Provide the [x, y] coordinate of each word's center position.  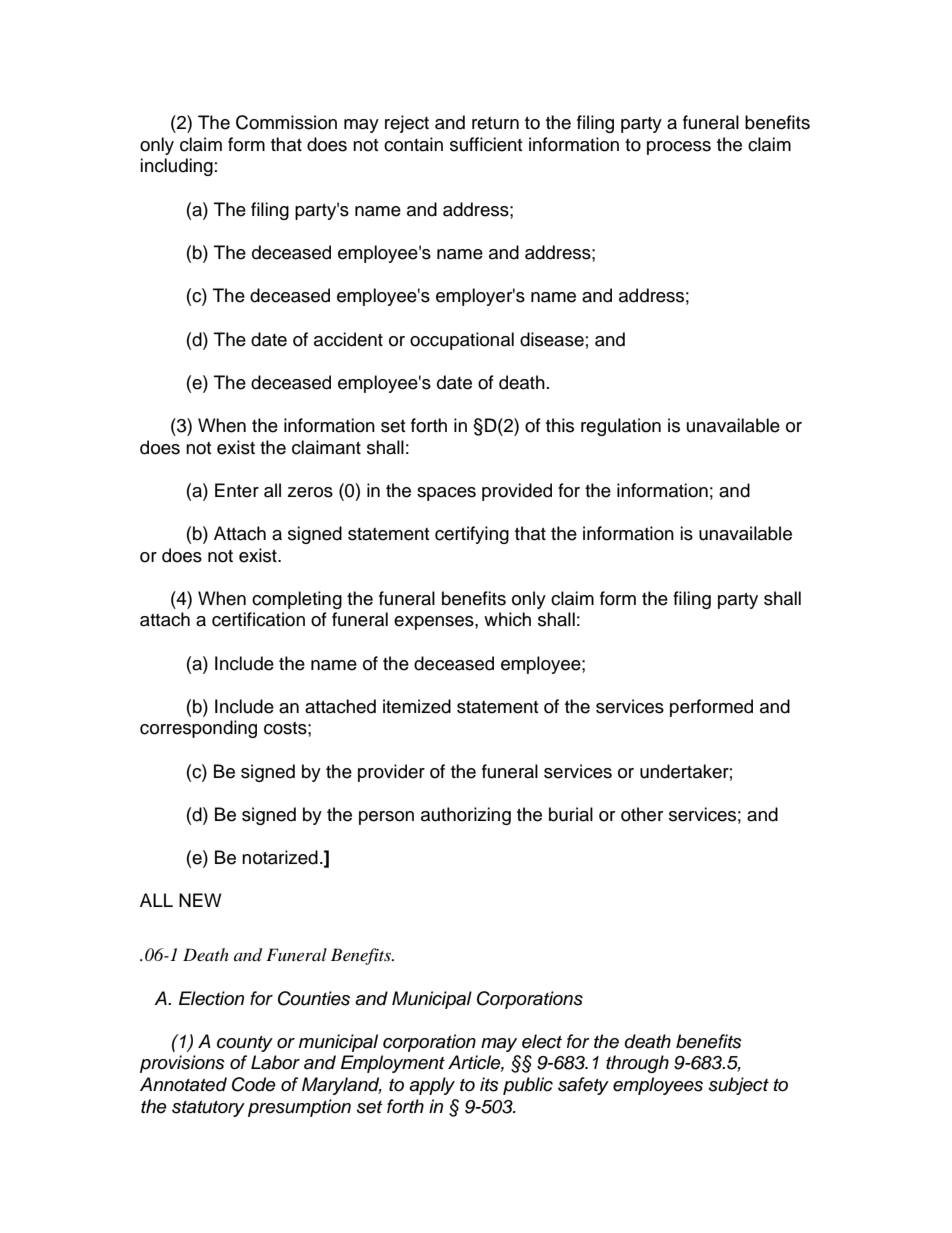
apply [432, 1086]
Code [254, 1084]
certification [258, 619]
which [507, 619]
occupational [462, 341]
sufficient [486, 144]
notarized [280, 857]
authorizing [466, 816]
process [679, 148]
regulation [621, 427]
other [642, 814]
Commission [286, 122]
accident [348, 339]
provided [517, 492]
